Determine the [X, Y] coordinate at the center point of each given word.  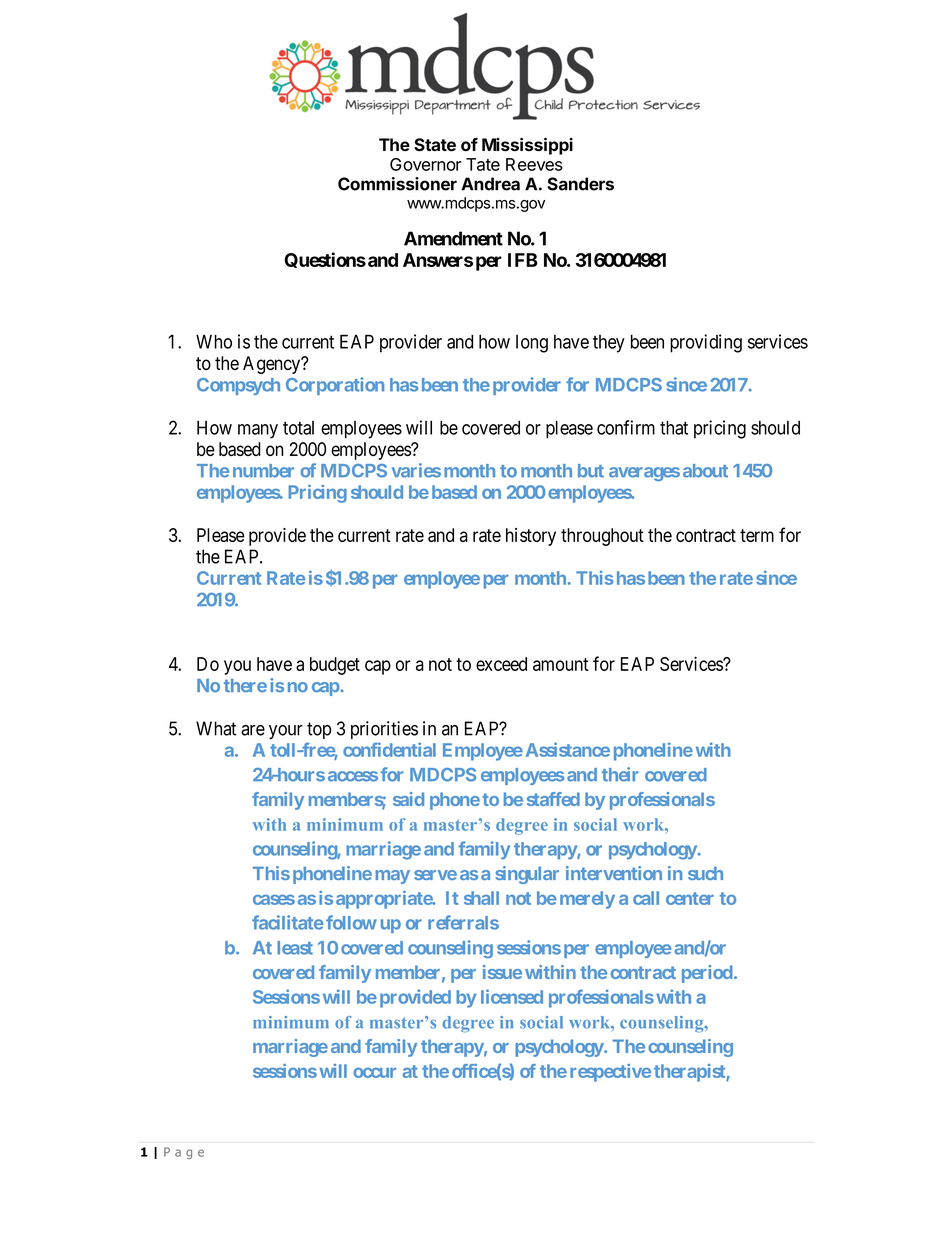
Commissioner [397, 184]
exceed [501, 664]
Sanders [580, 184]
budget [335, 666]
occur [374, 1073]
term [757, 535]
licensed [512, 996]
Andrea [490, 184]
